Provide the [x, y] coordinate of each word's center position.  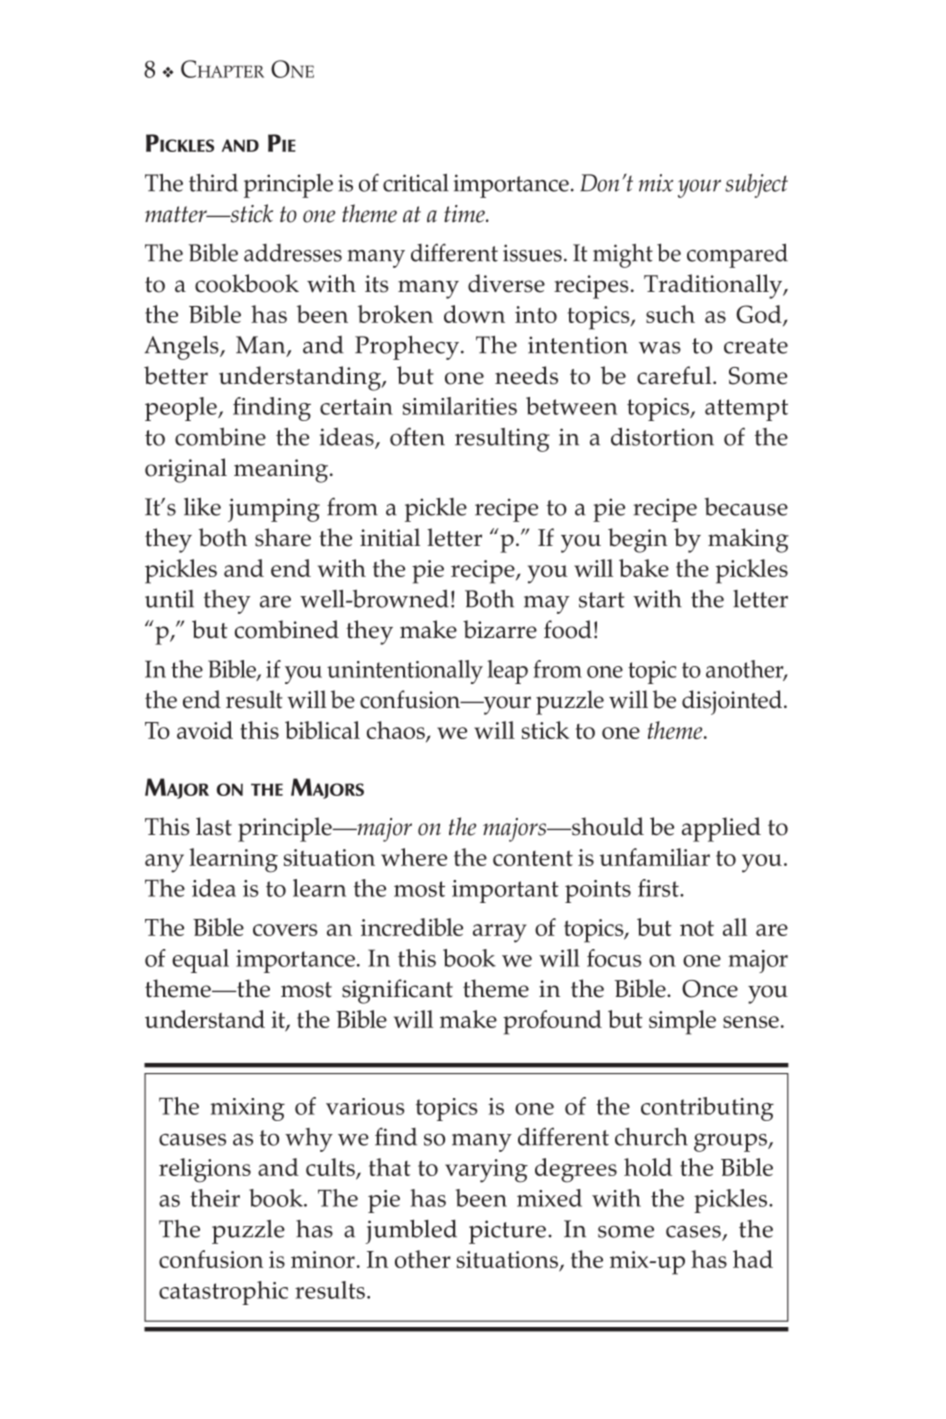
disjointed [733, 702]
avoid [205, 730]
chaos [397, 731]
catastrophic [223, 1293]
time [465, 214]
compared [737, 255]
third [213, 182]
